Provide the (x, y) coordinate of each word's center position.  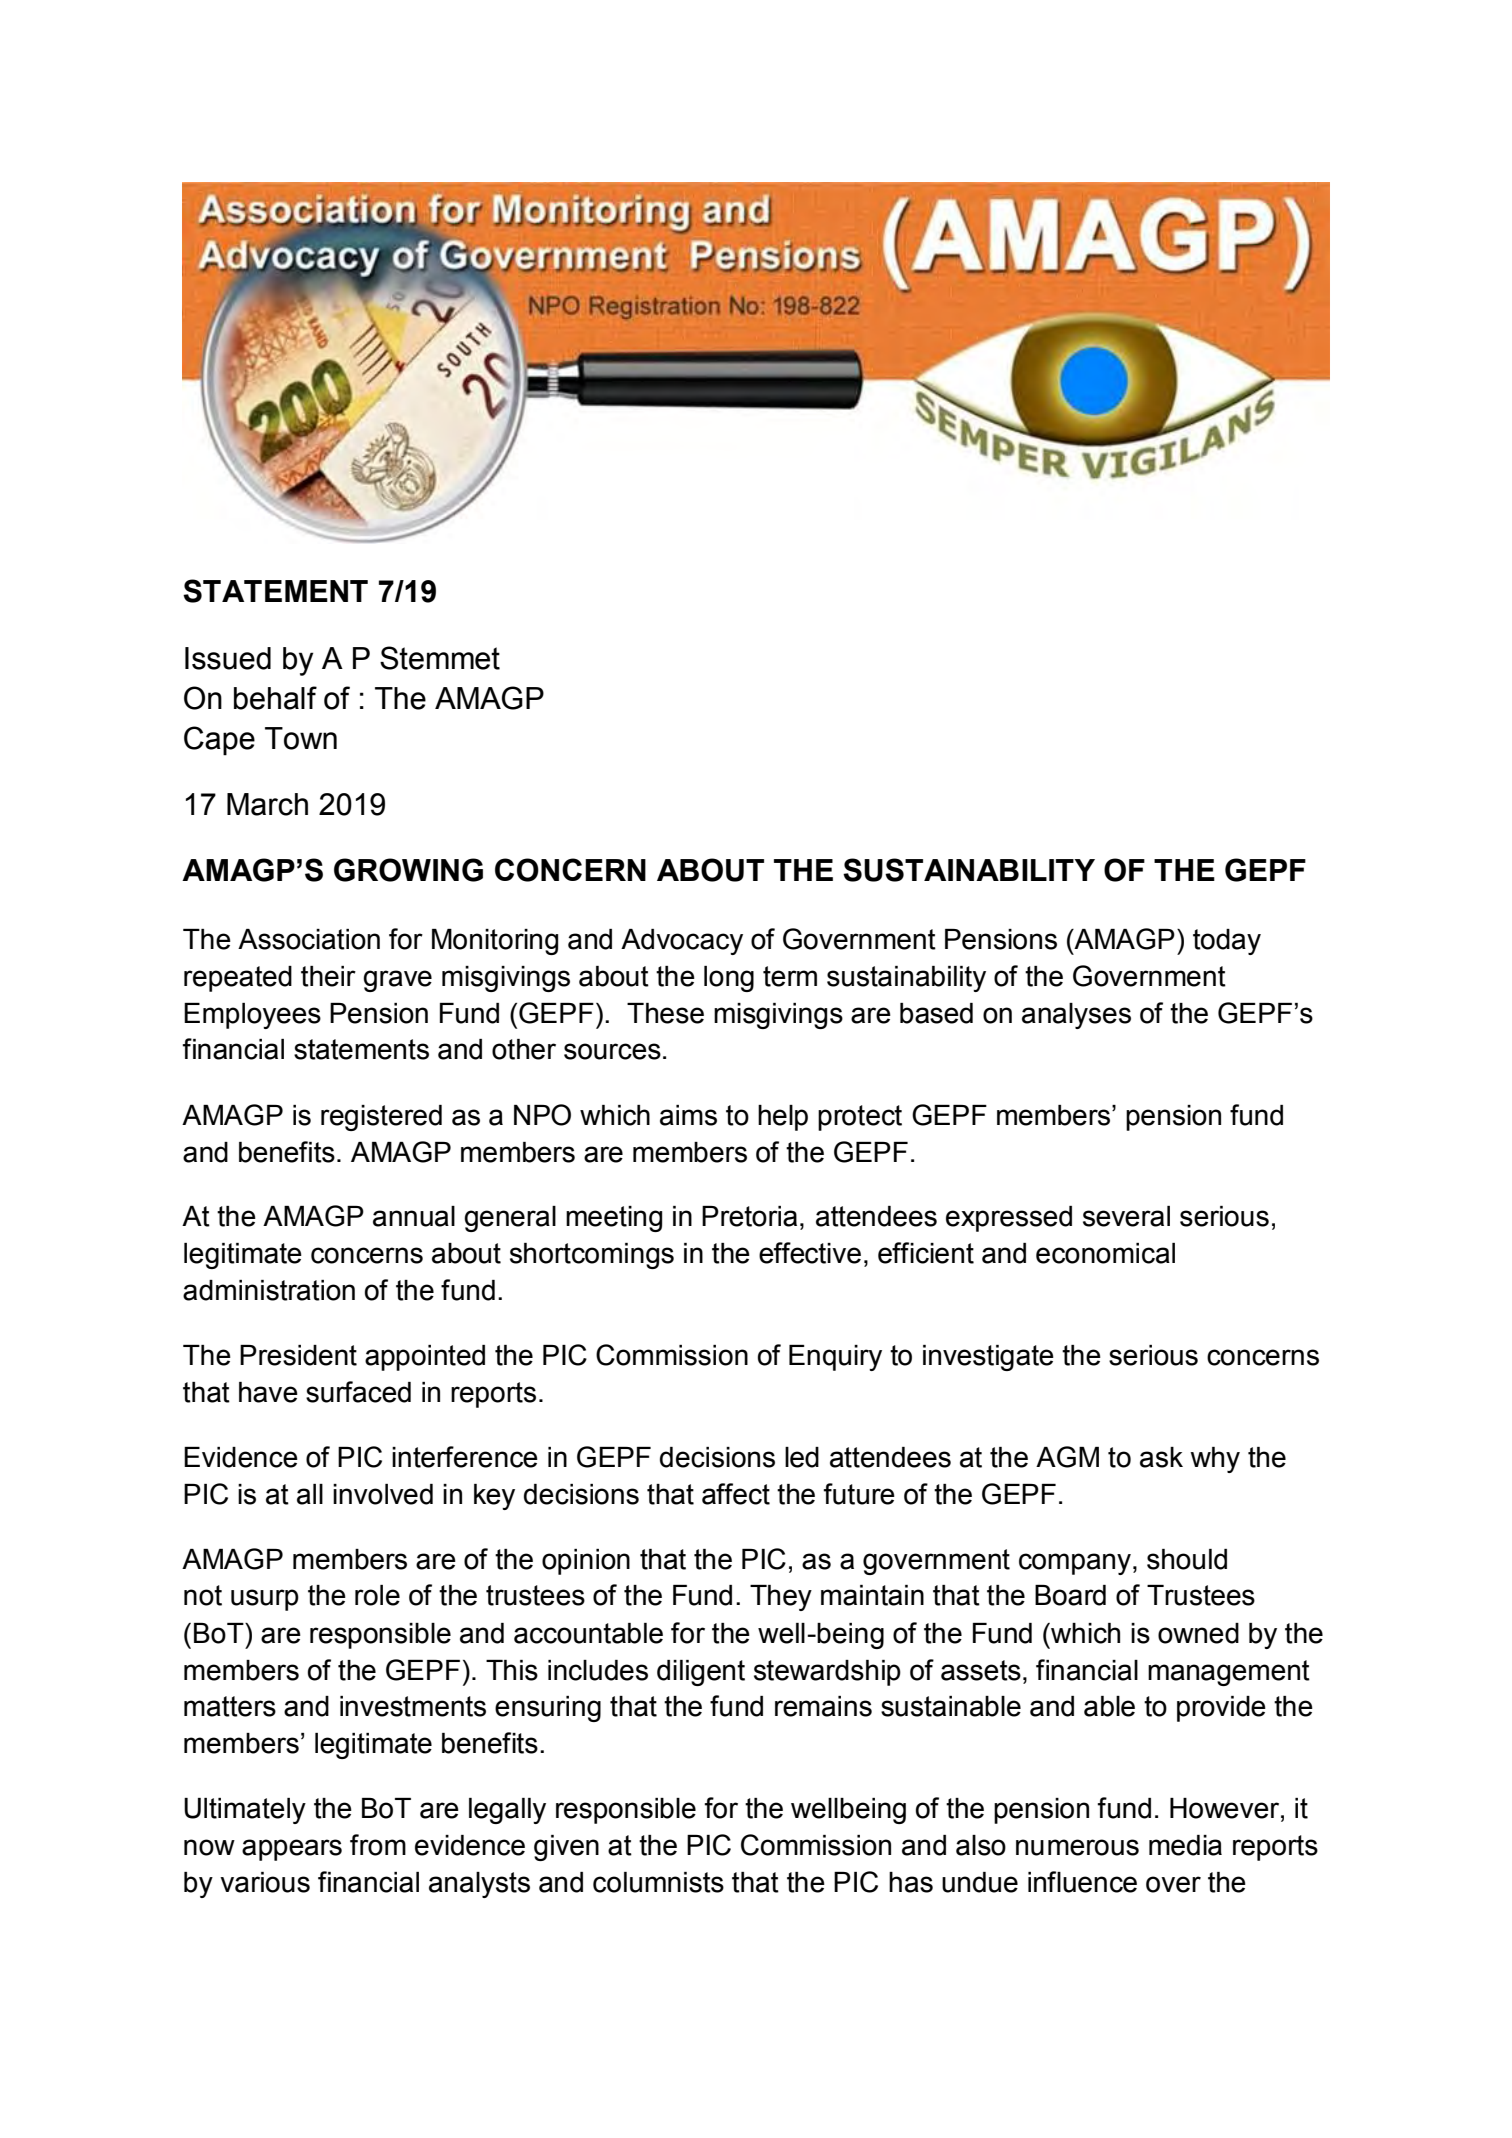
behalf (275, 698)
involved (383, 1494)
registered (381, 1118)
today (1227, 942)
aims (688, 1115)
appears (292, 1850)
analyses (1076, 1016)
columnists (658, 1882)
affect (736, 1494)
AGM (1067, 1457)
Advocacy (682, 942)
